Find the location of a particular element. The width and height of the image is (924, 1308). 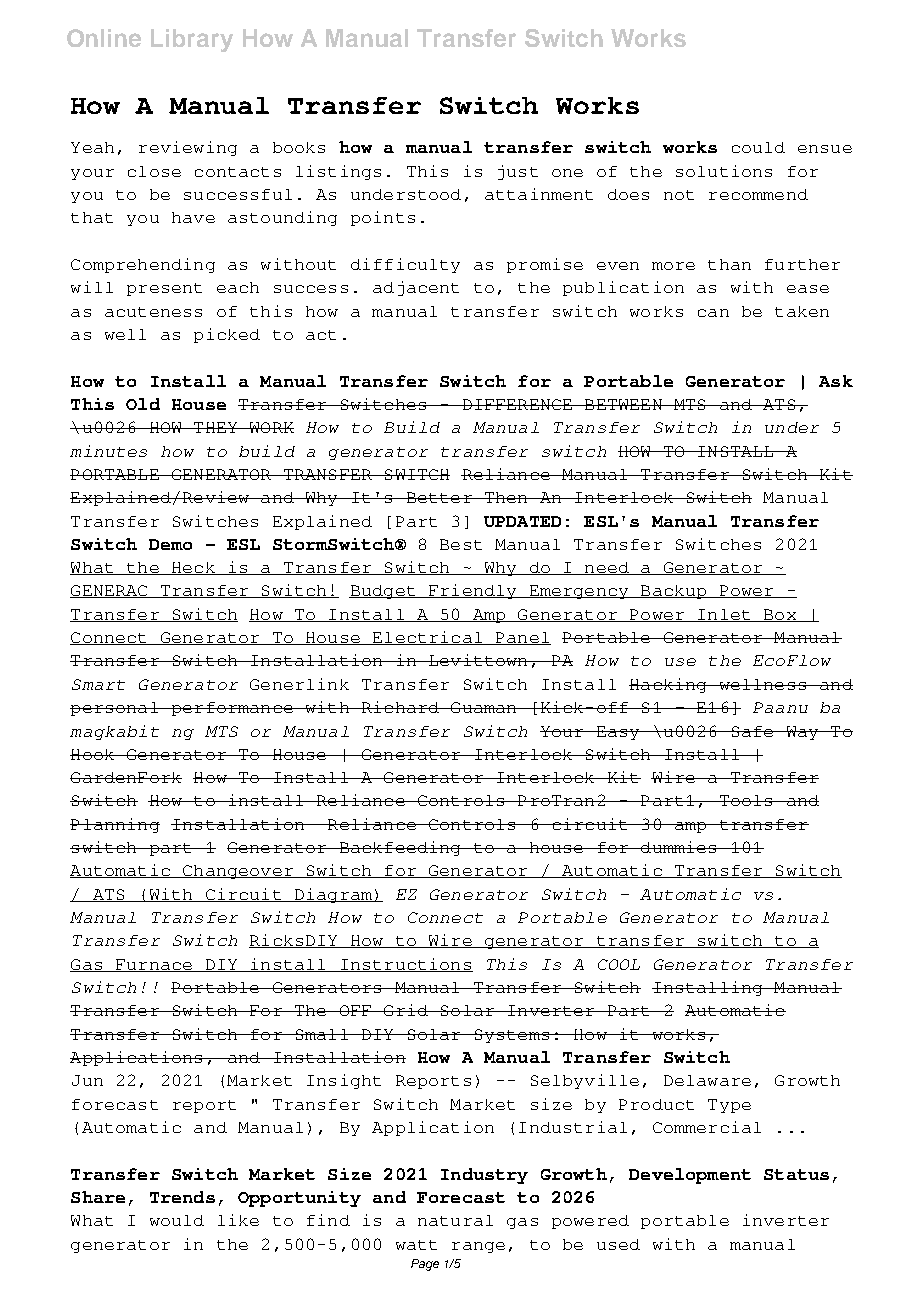

Inlet is located at coordinates (724, 615).
